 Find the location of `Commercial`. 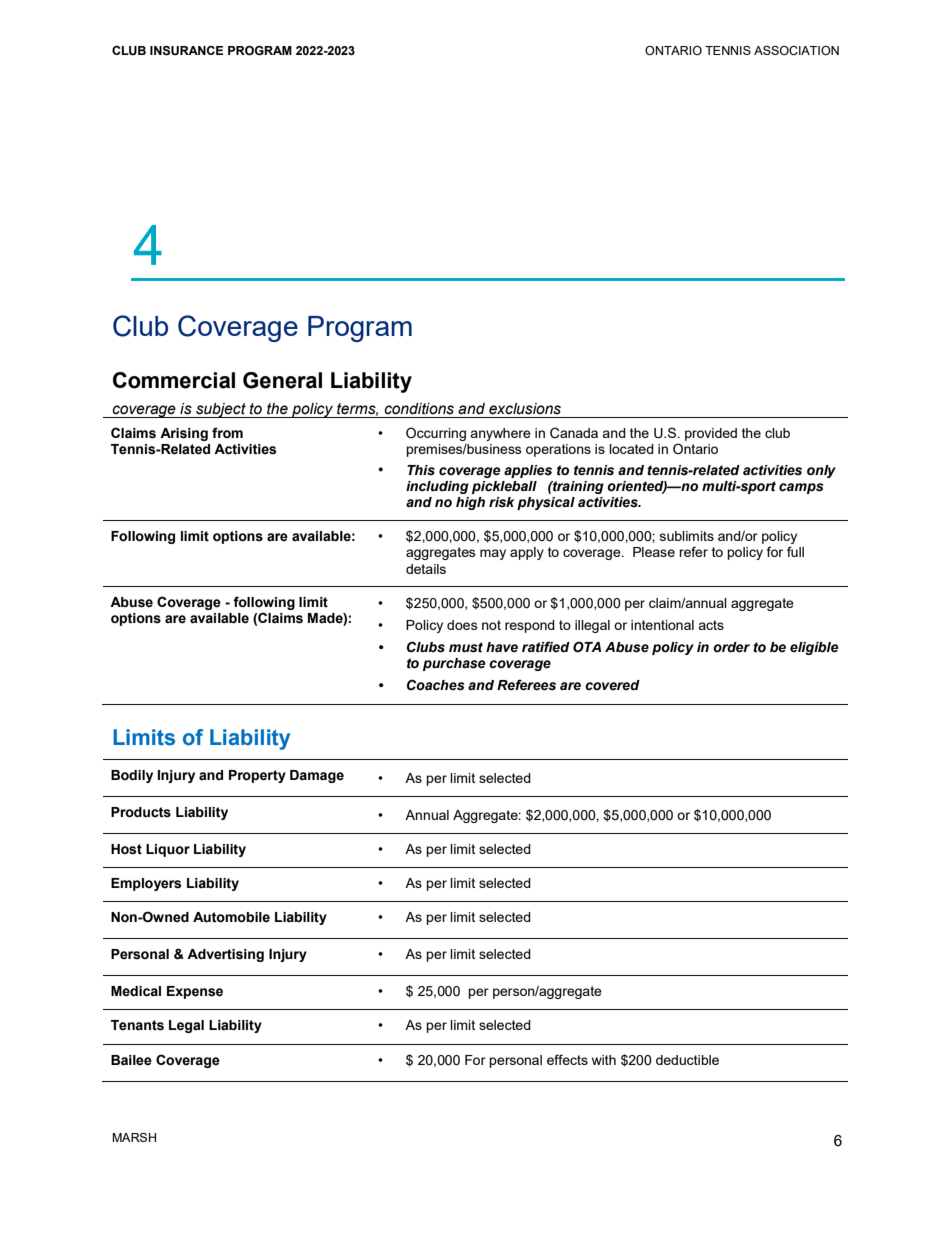

Commercial is located at coordinates (174, 380).
